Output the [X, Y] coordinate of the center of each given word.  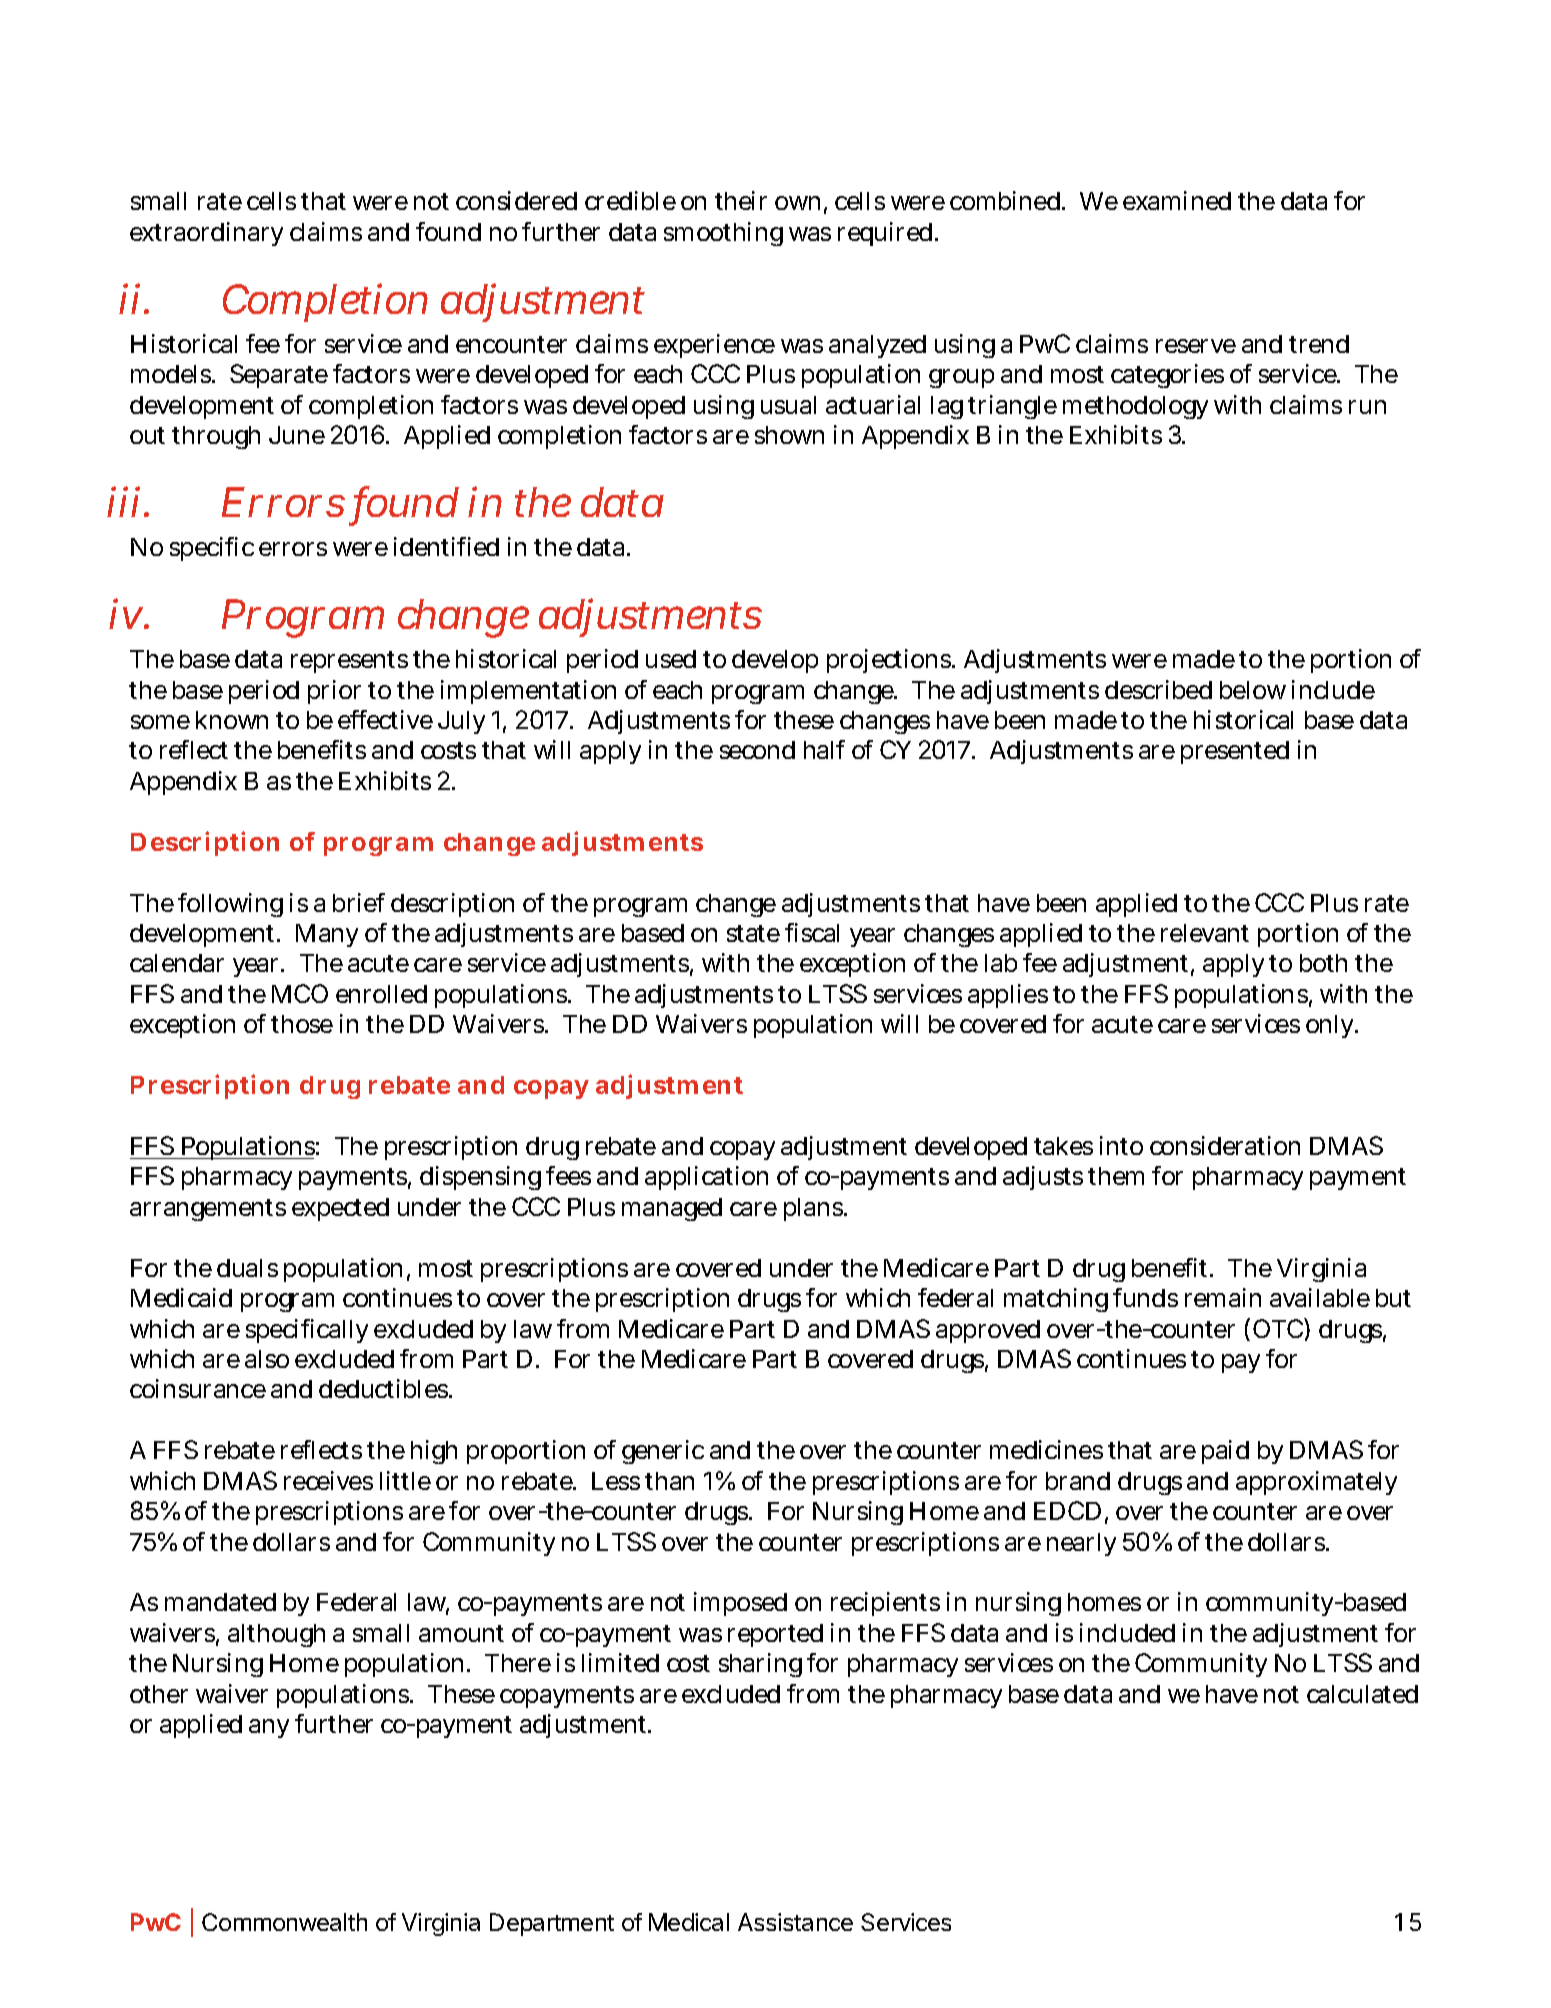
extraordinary [206, 234]
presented [1235, 752]
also [267, 1359]
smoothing [723, 234]
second [757, 750]
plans [815, 1209]
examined [1177, 200]
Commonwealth [284, 1922]
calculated [1362, 1694]
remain [1223, 1297]
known [232, 720]
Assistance [795, 1922]
